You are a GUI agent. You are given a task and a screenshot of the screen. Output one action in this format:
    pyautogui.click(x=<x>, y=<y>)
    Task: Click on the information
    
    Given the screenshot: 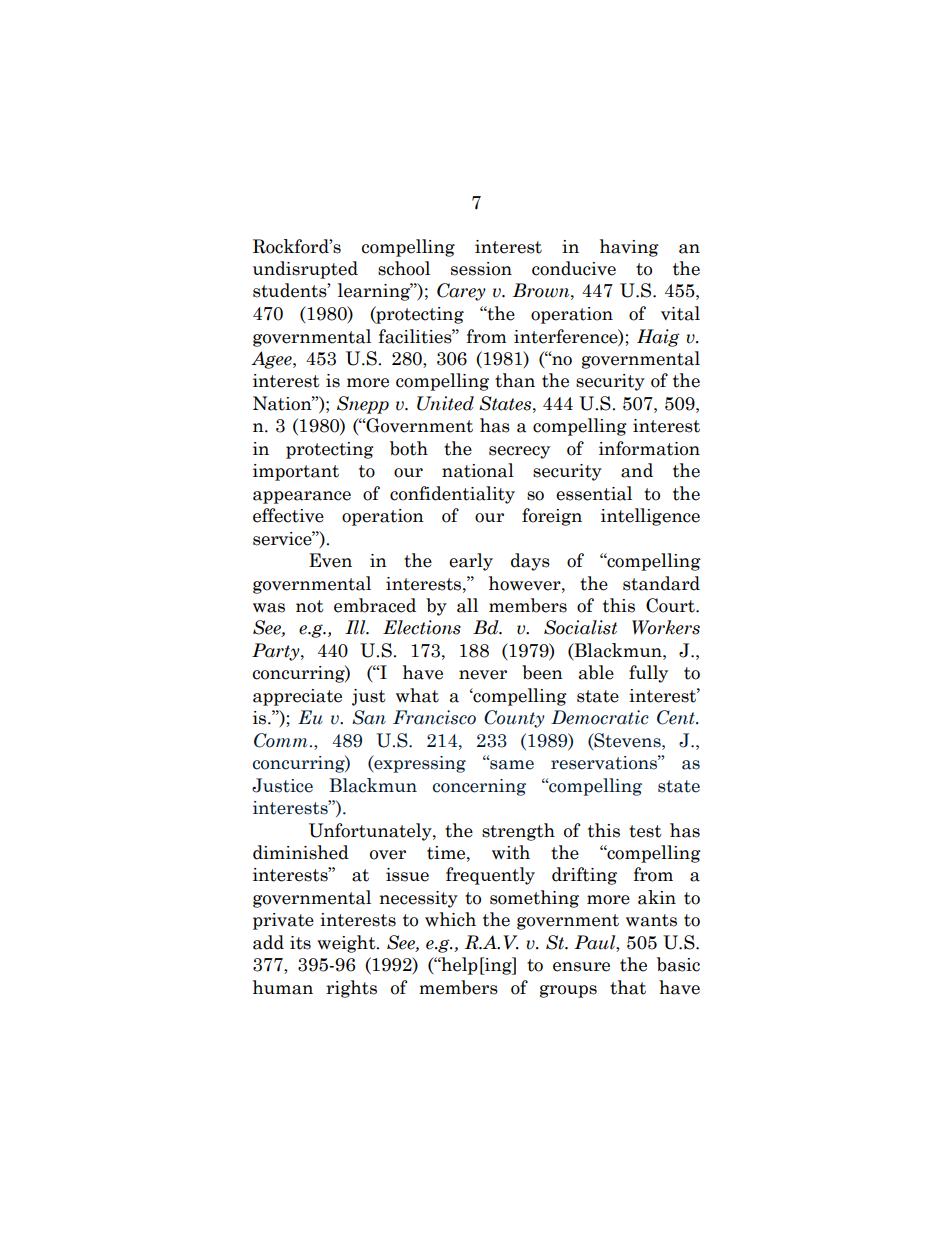 What is the action you would take?
    pyautogui.click(x=649, y=448)
